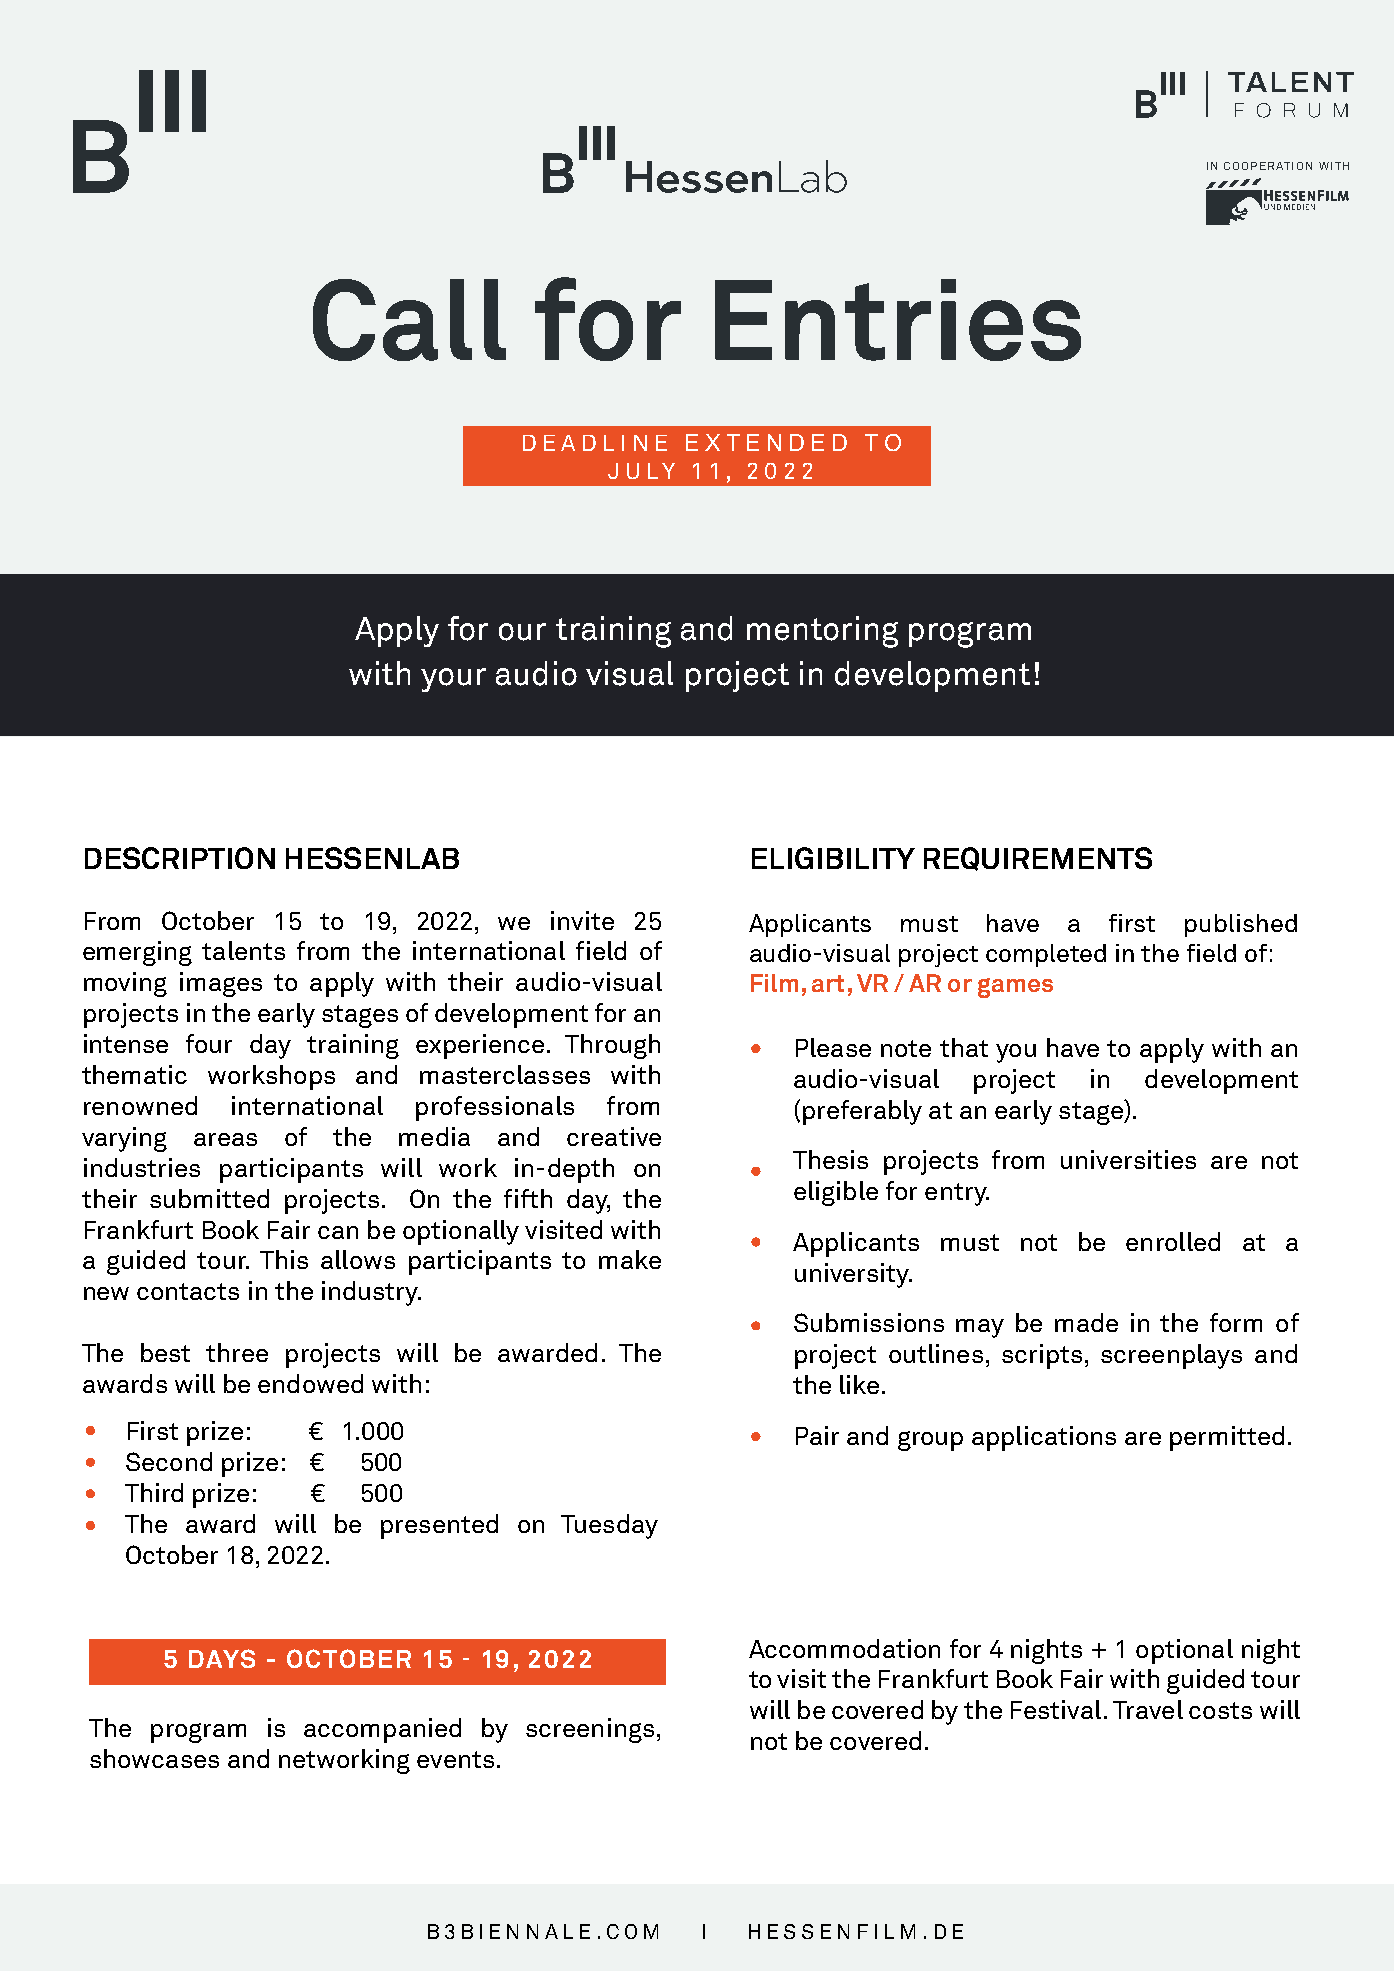 The width and height of the screenshot is (1394, 1971). Describe the element at coordinates (1268, 166) in the screenshot. I see `COOPERATION` at that location.
